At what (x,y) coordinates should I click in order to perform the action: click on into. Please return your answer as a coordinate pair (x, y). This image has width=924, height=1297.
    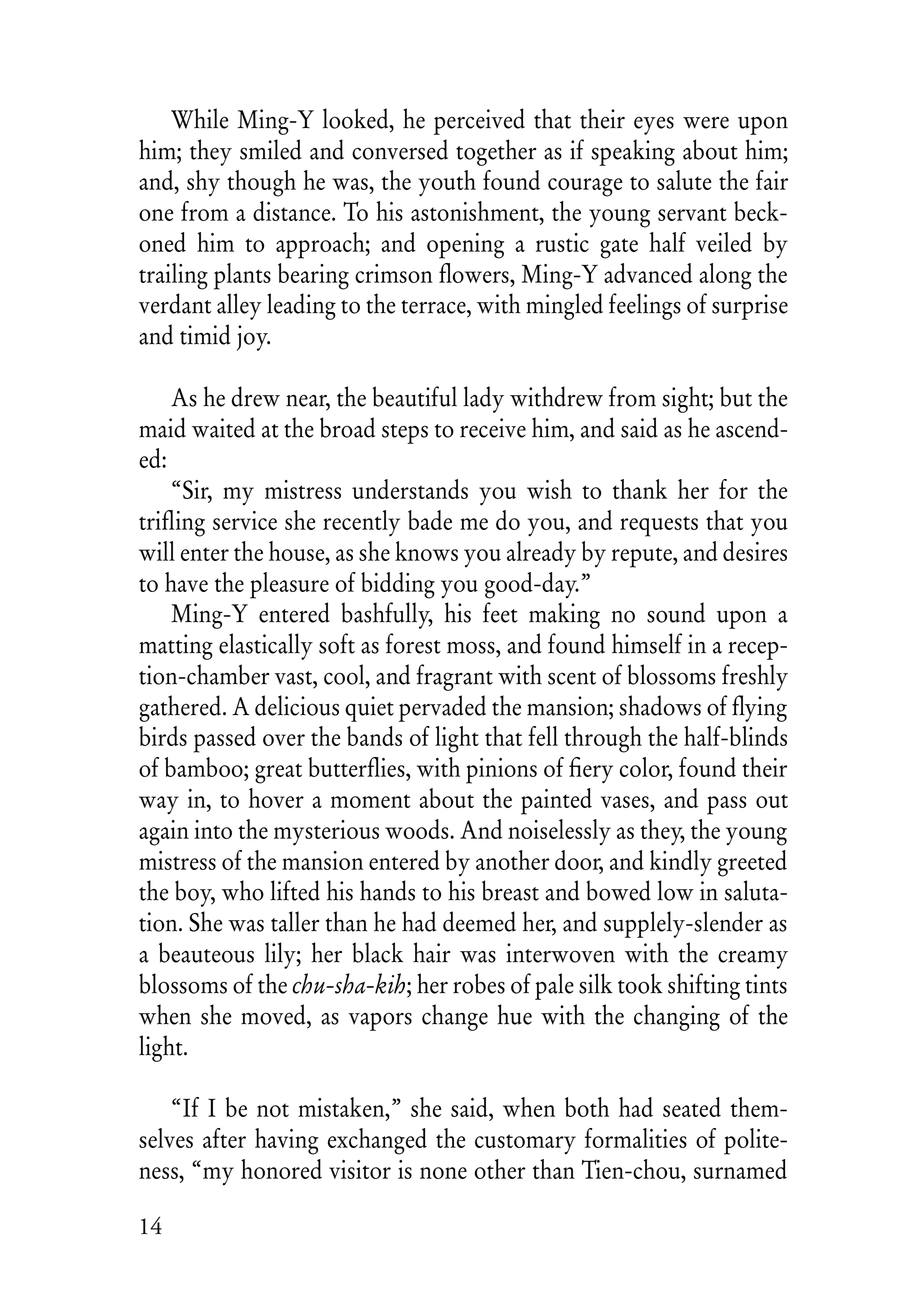
    Looking at the image, I should click on (213, 829).
